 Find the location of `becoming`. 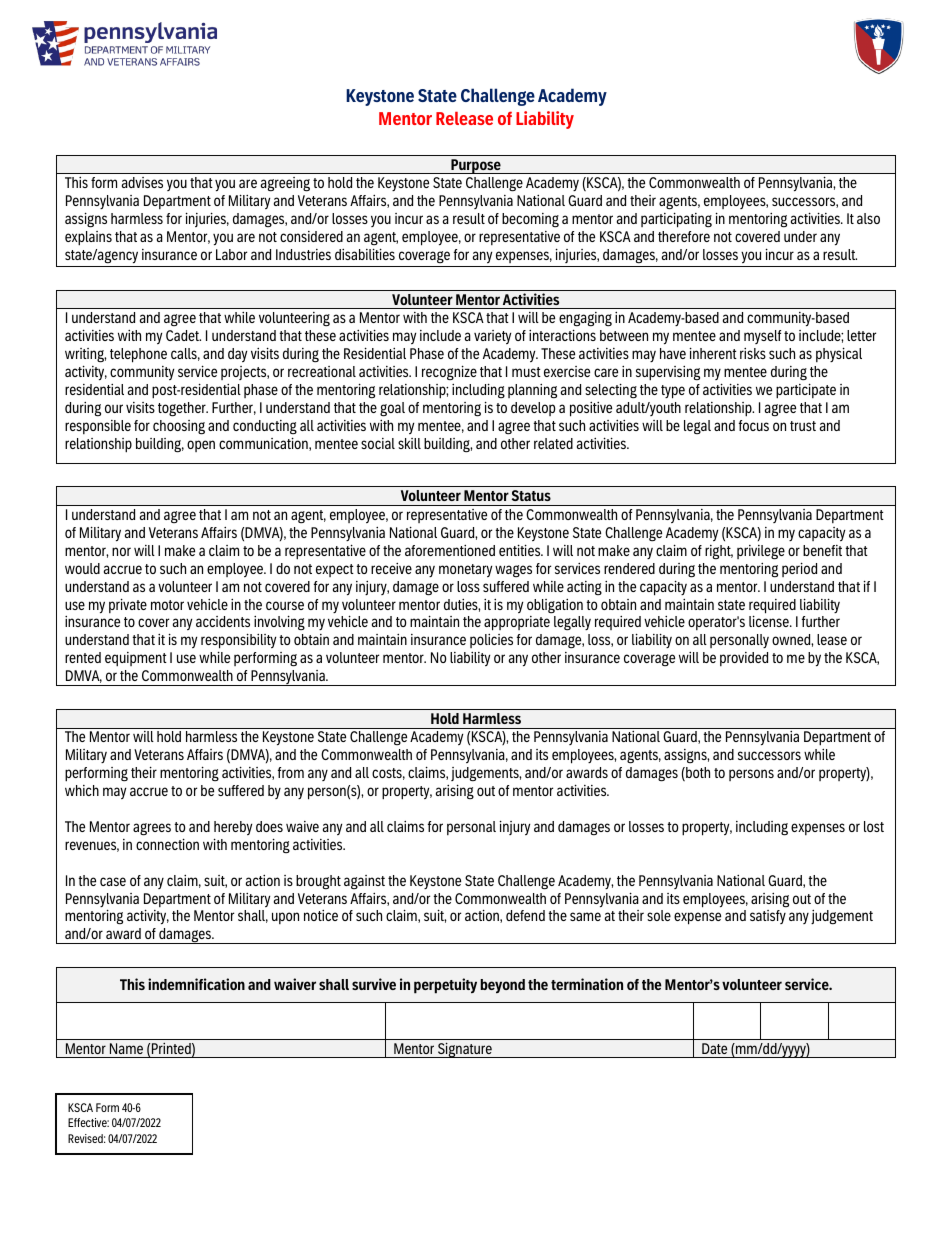

becoming is located at coordinates (530, 220).
